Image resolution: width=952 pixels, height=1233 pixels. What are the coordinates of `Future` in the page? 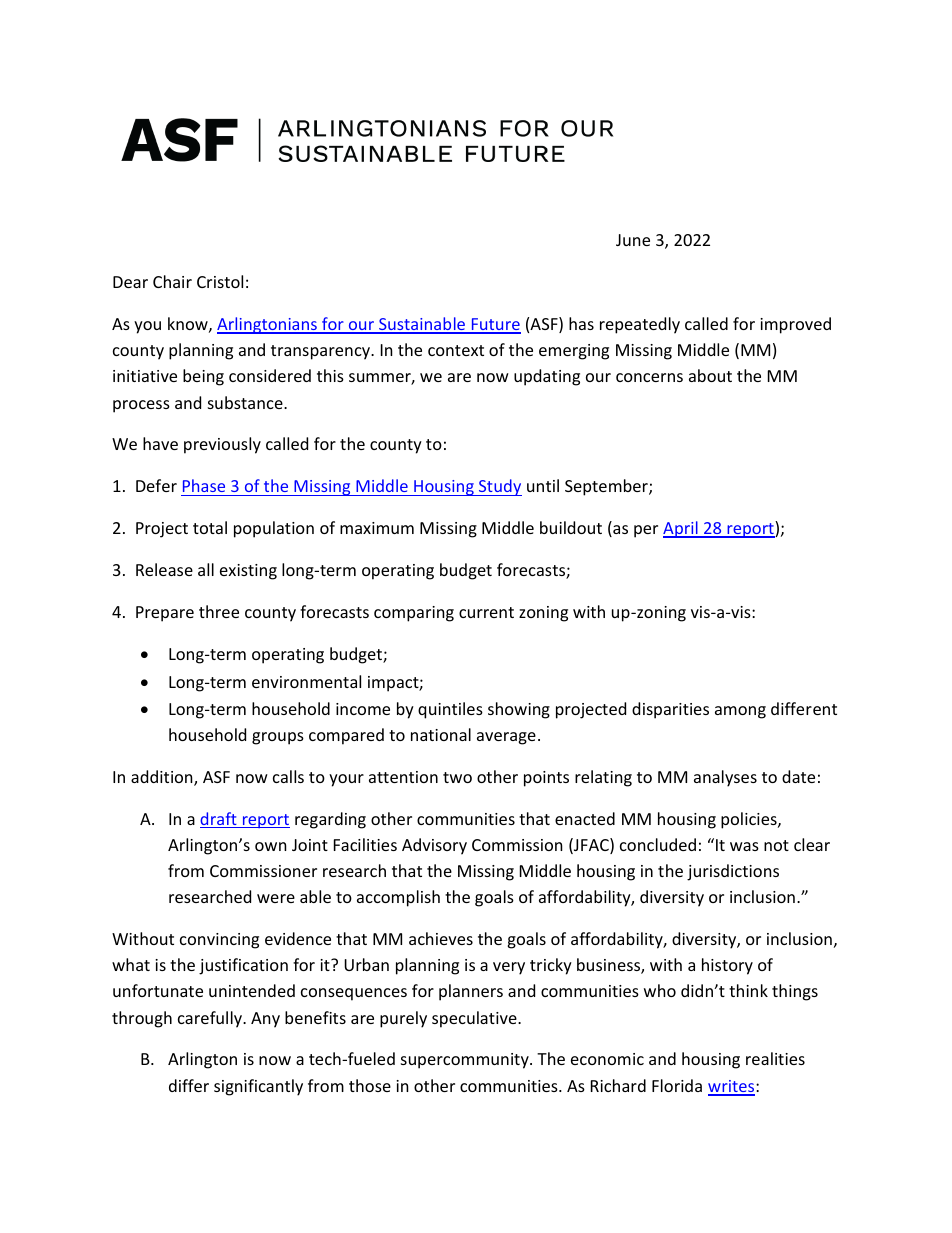 It's located at (495, 325).
